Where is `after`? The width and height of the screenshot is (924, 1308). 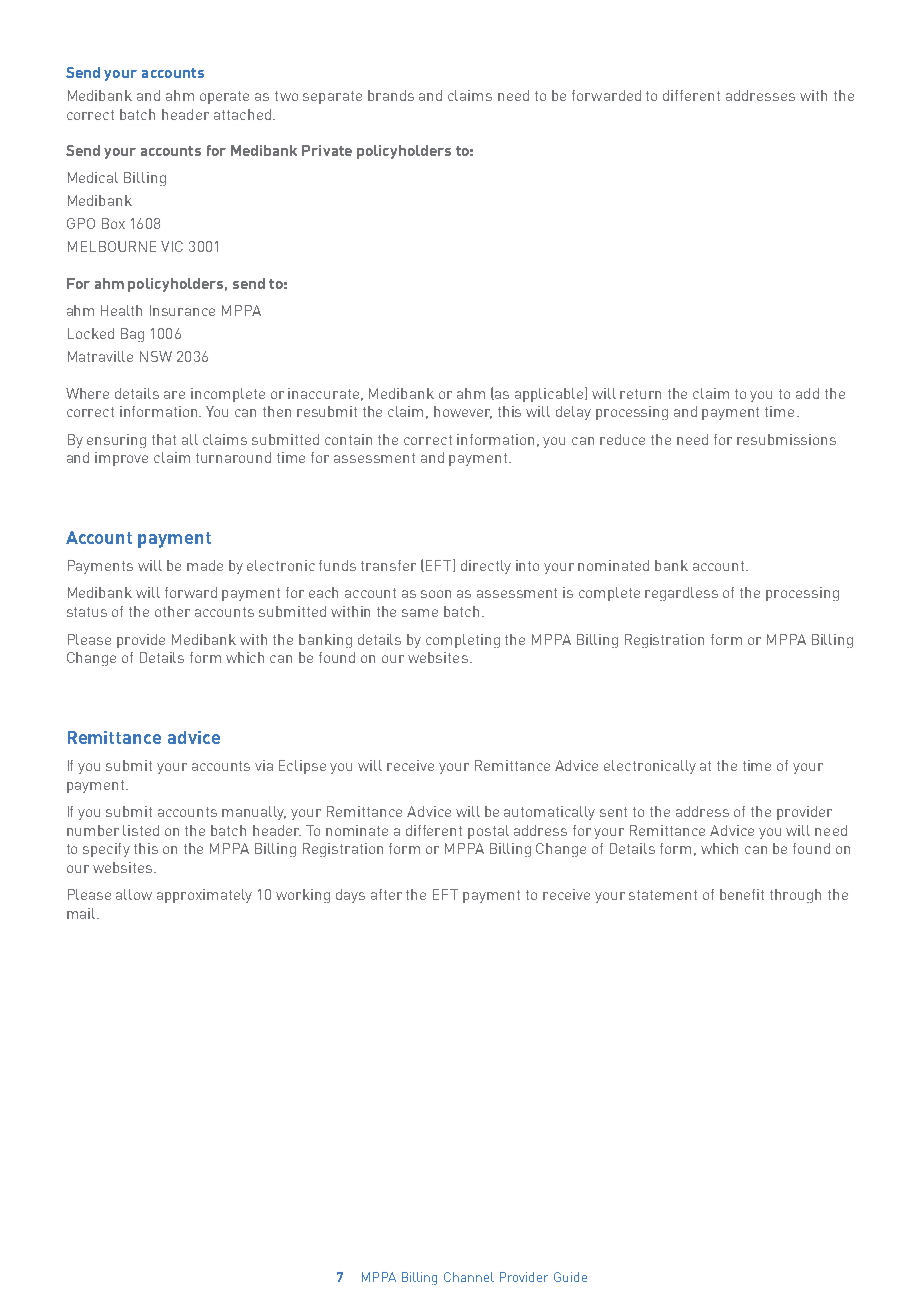
after is located at coordinates (386, 894).
